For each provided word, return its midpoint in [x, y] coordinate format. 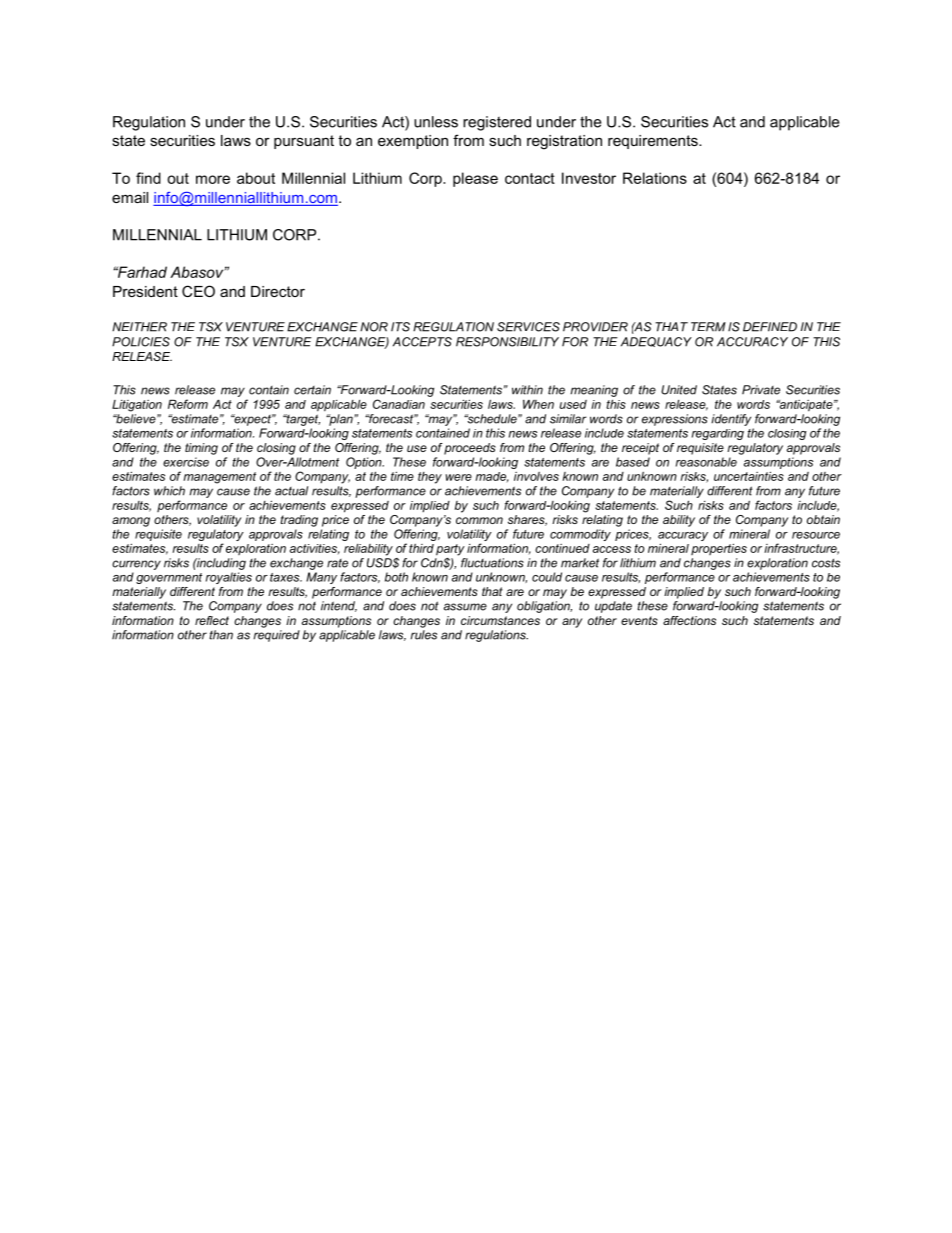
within [527, 390]
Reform [188, 404]
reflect [212, 620]
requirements [654, 142]
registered [497, 123]
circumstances [500, 620]
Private [761, 390]
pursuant [304, 142]
